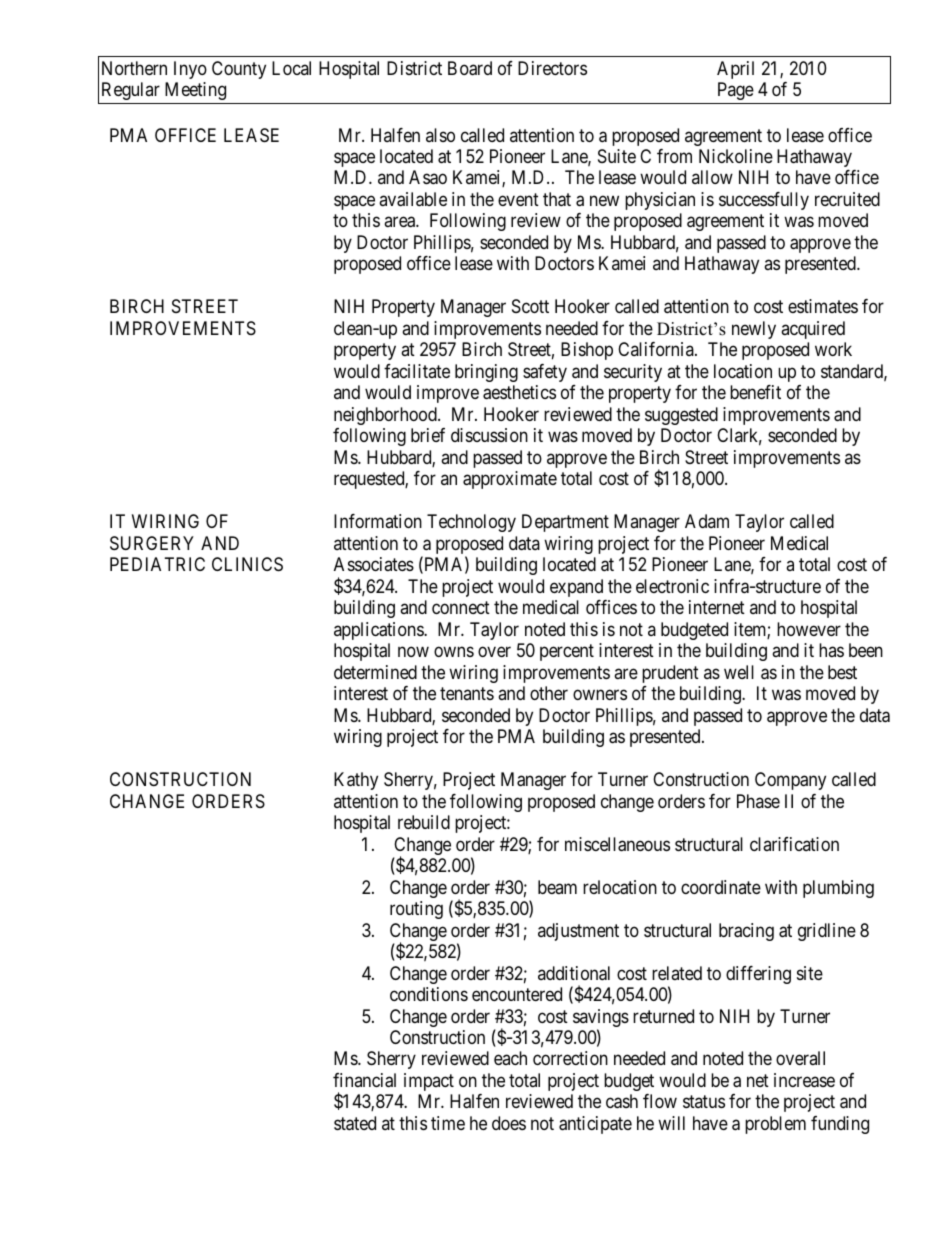 The width and height of the screenshot is (952, 1233). I want to click on Page, so click(736, 91).
